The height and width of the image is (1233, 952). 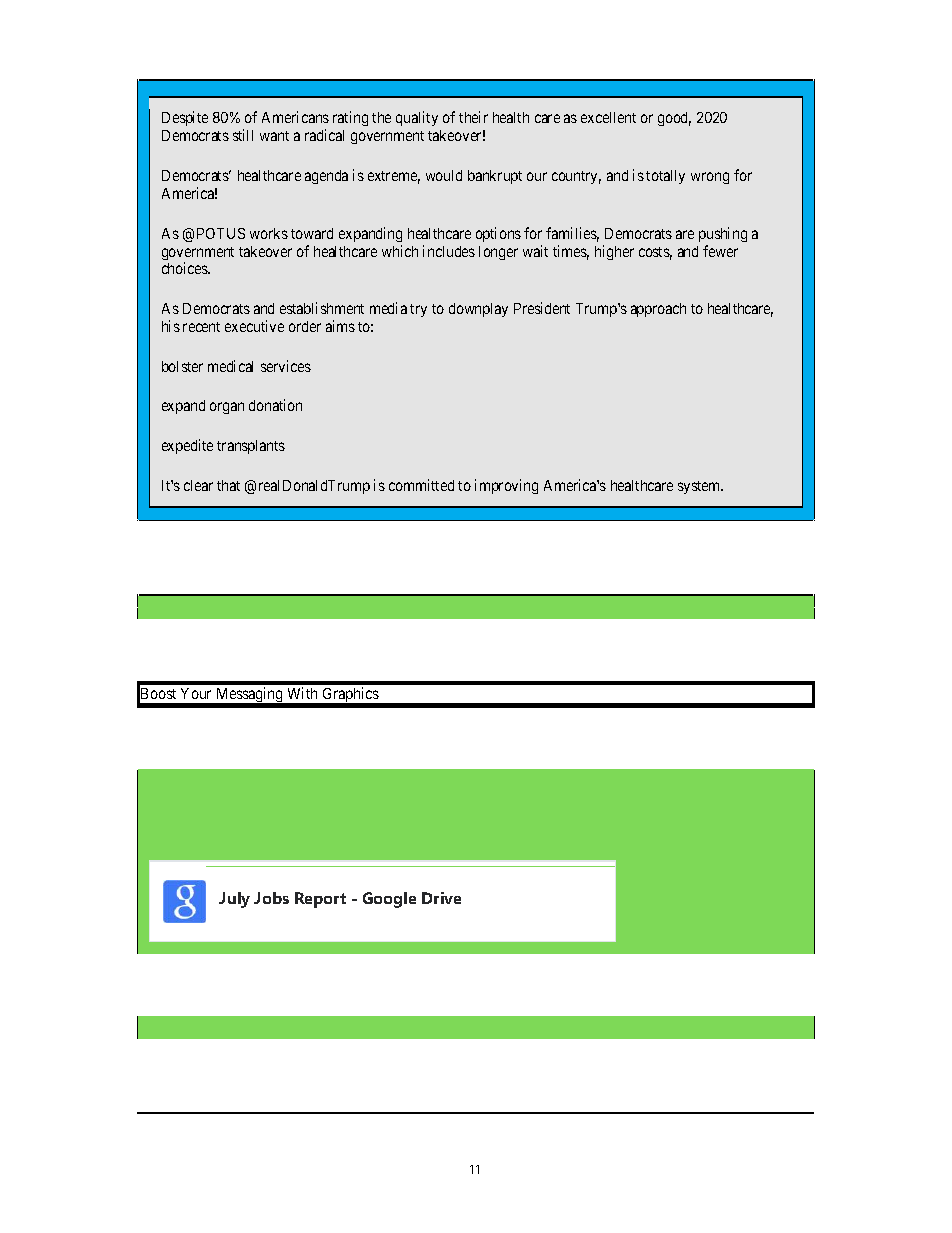 What do you see at coordinates (243, 135) in the image?
I see `still` at bounding box center [243, 135].
